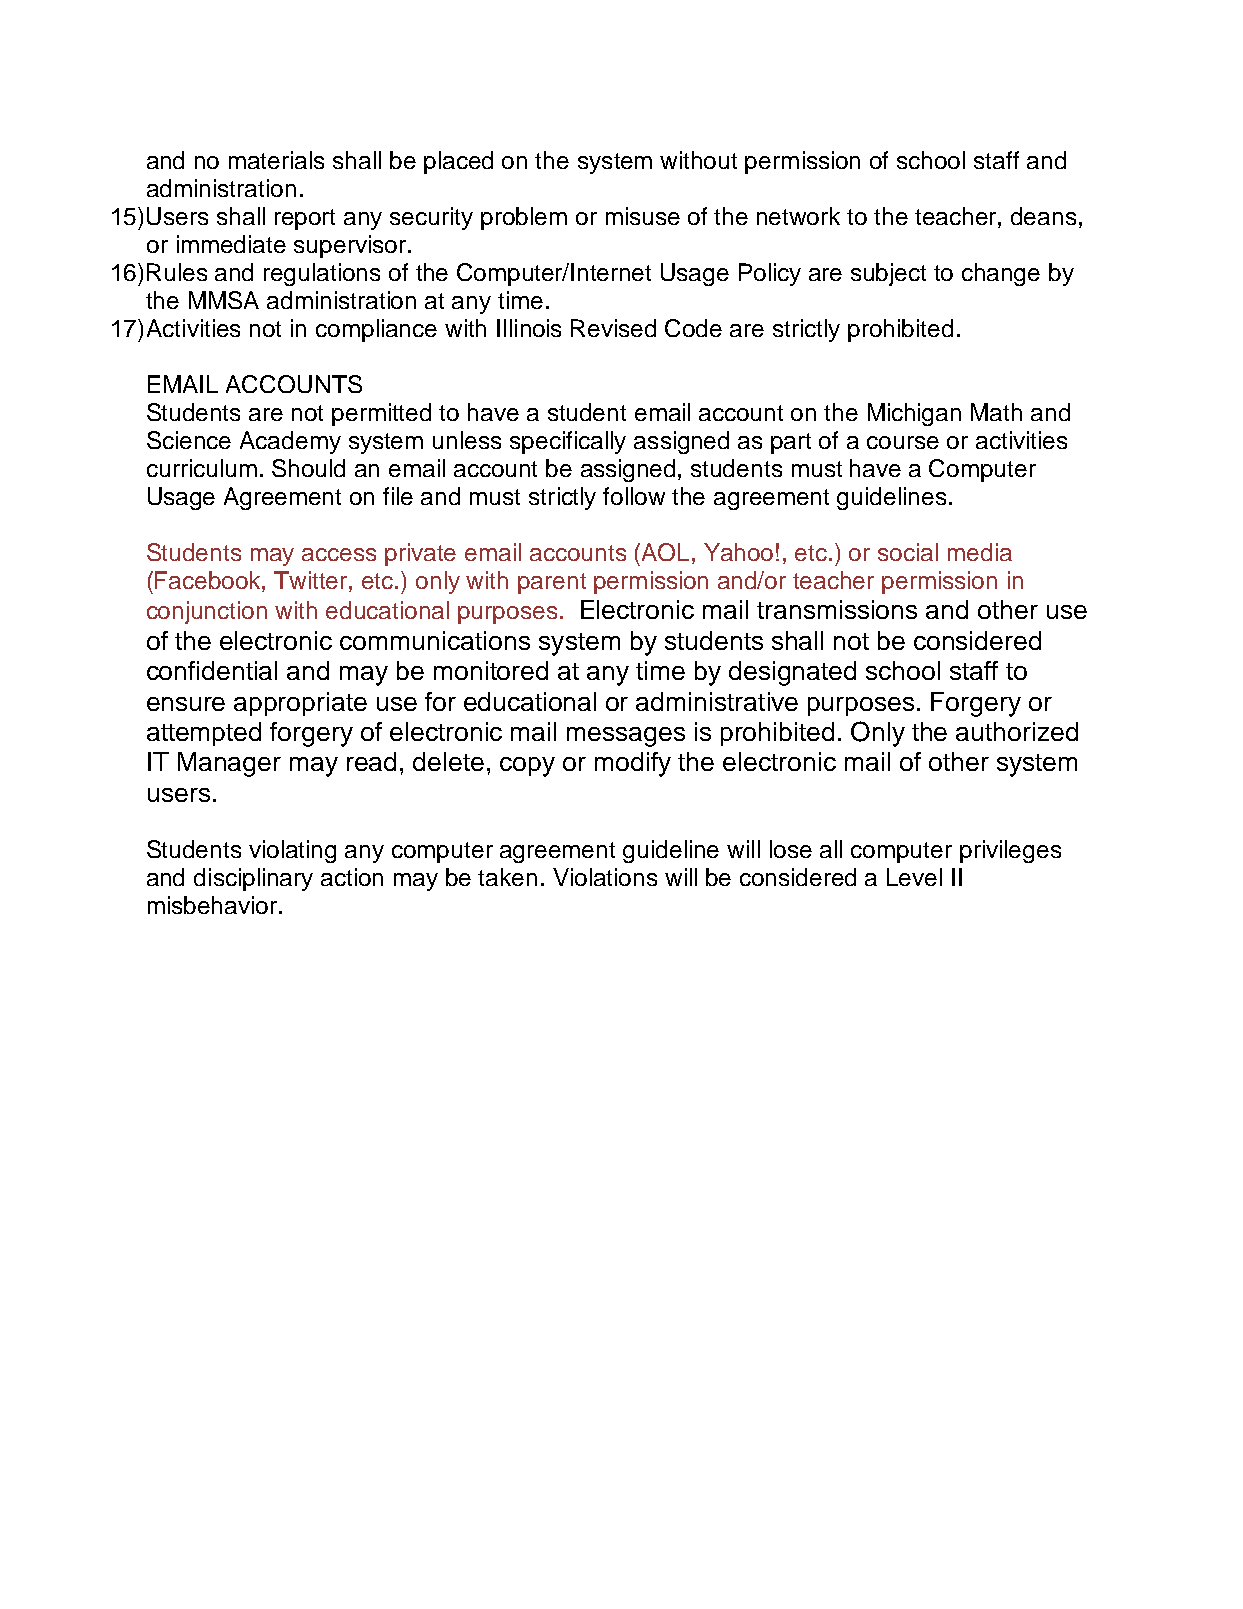  What do you see at coordinates (339, 554) in the document?
I see `access` at bounding box center [339, 554].
